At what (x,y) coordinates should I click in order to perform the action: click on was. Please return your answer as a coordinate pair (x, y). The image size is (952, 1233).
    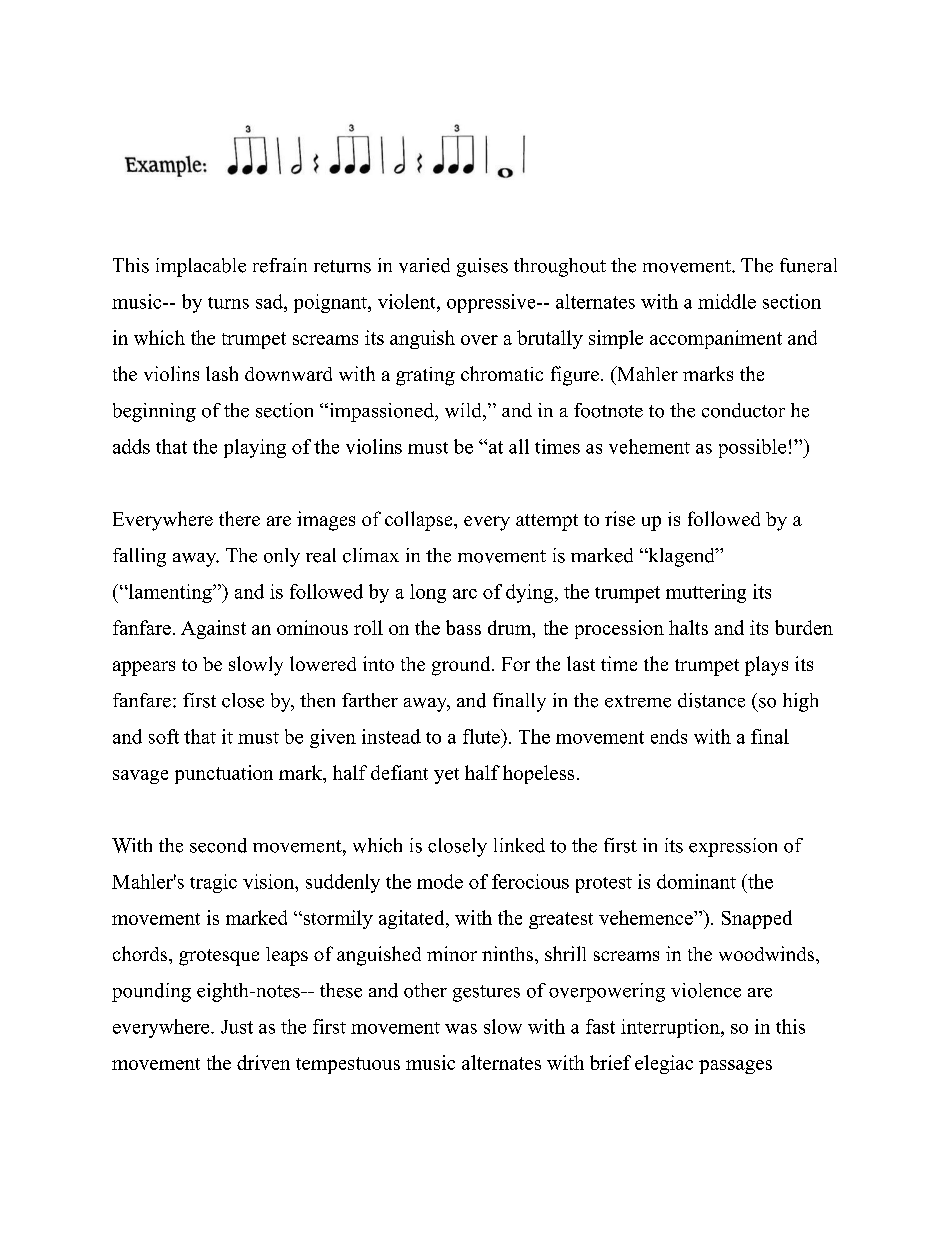
    Looking at the image, I should click on (461, 1029).
